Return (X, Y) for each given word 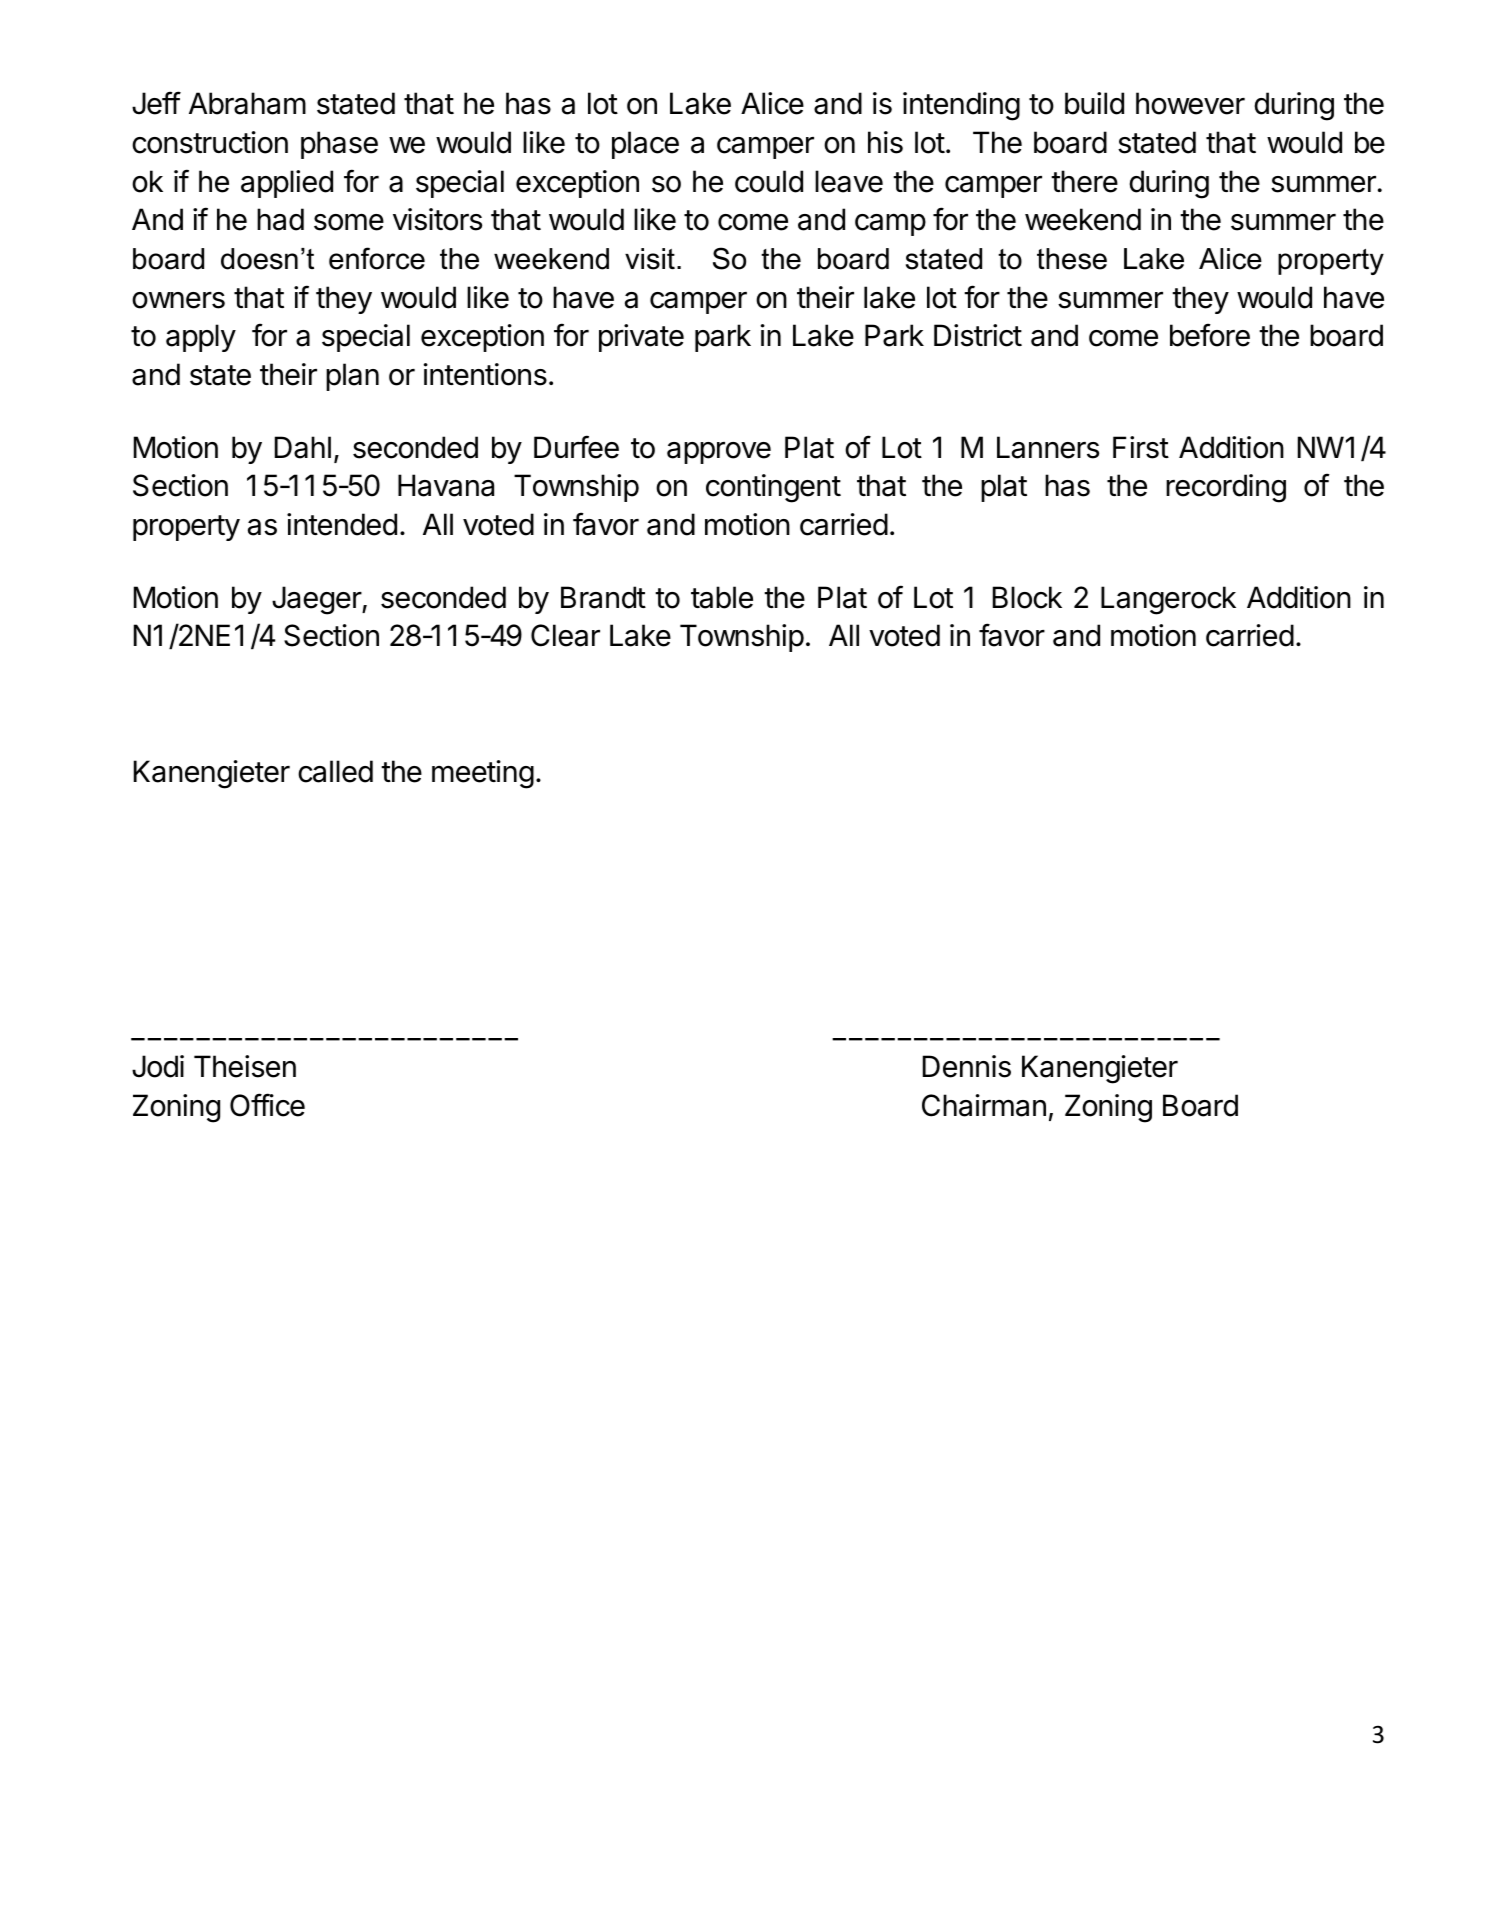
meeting (483, 774)
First (1141, 447)
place (645, 145)
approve (719, 453)
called (335, 771)
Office (267, 1105)
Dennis (967, 1066)
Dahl (303, 447)
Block (1027, 597)
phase (339, 145)
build (1094, 103)
